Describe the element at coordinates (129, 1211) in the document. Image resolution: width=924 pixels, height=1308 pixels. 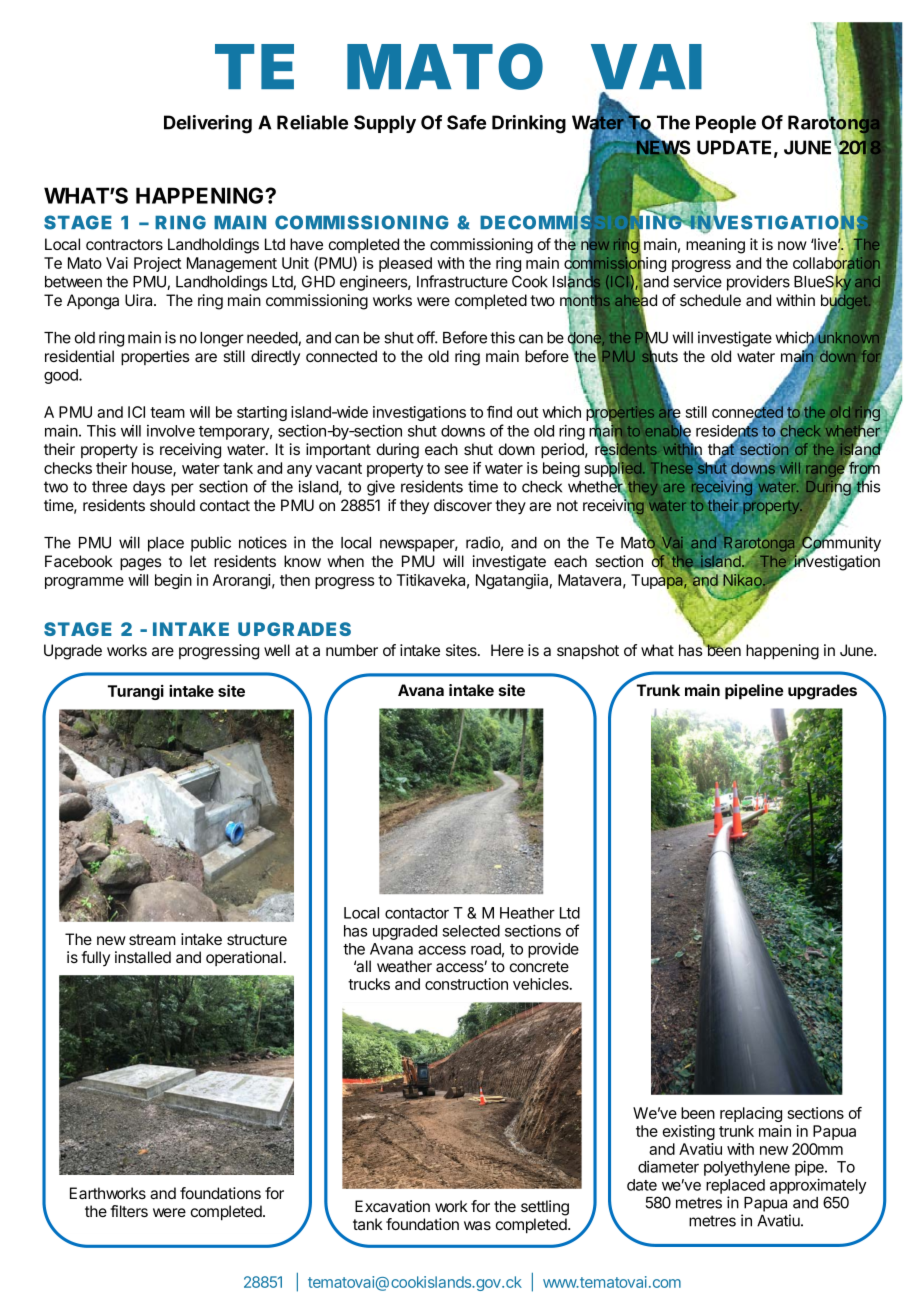
I see `filters` at that location.
